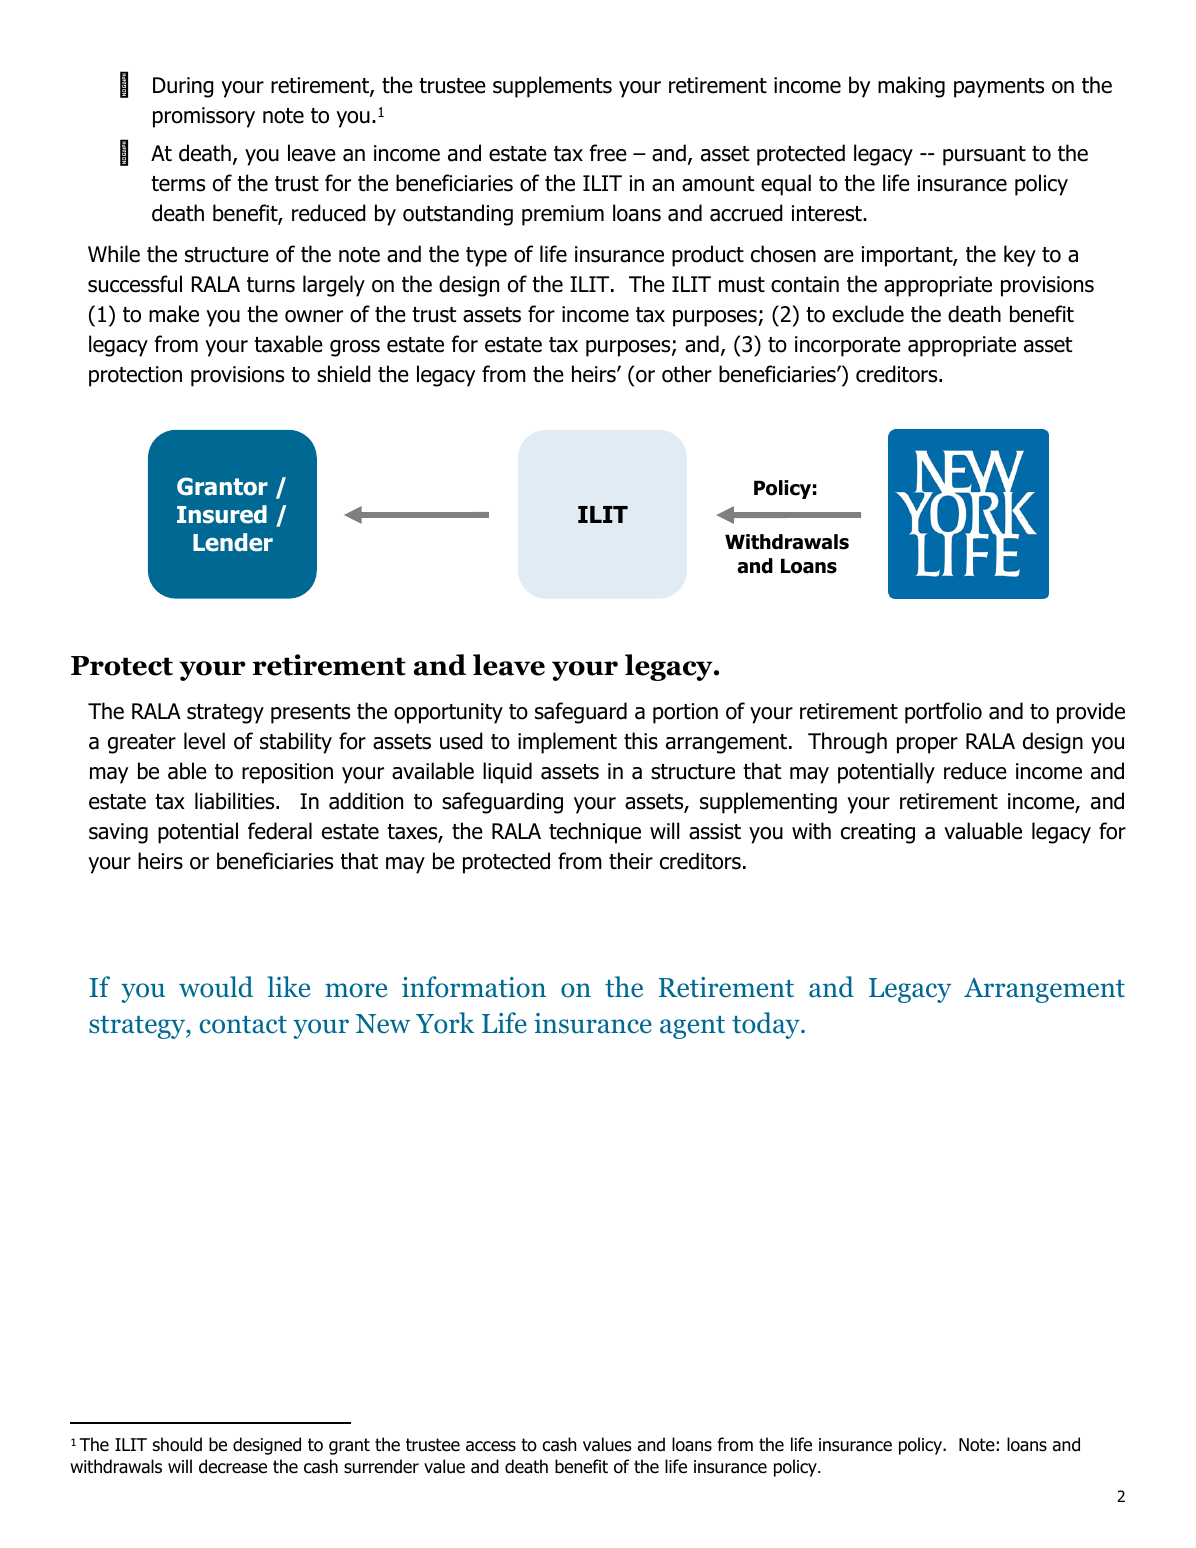 This document has height=1548, width=1196. Describe the element at coordinates (685, 713) in the document. I see `portion` at that location.
